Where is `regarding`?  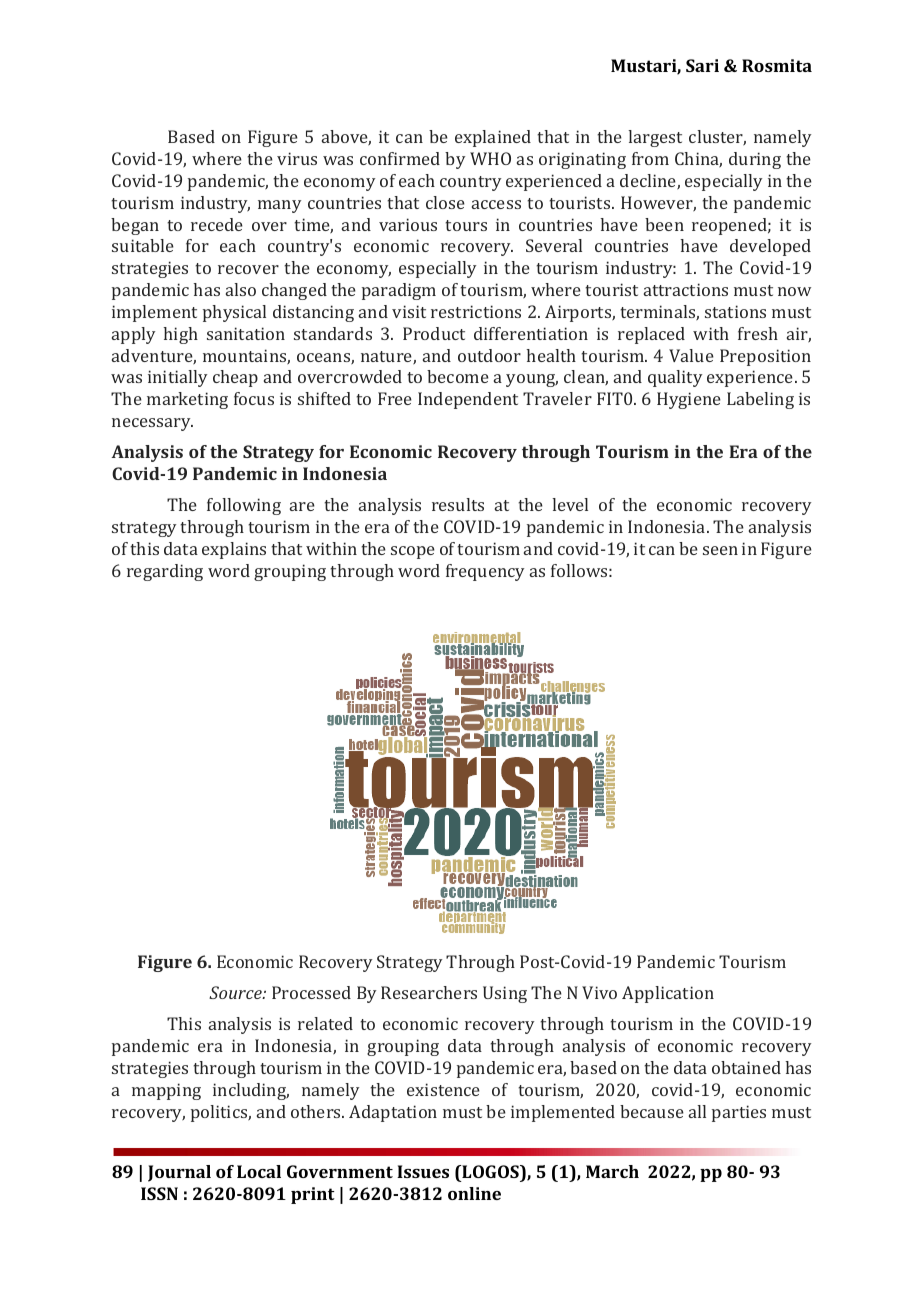
regarding is located at coordinates (165, 572).
